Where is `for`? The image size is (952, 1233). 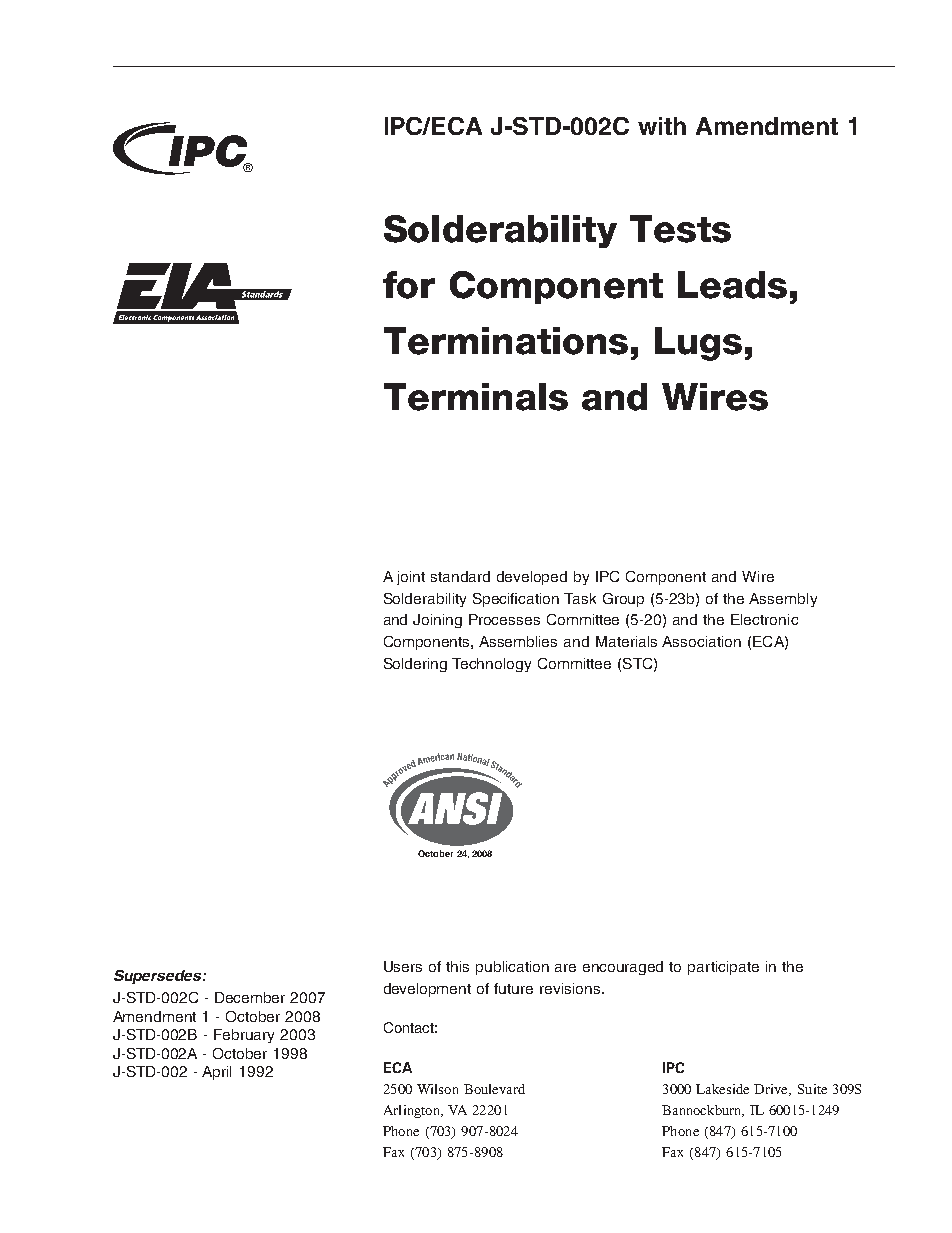 for is located at coordinates (409, 285).
